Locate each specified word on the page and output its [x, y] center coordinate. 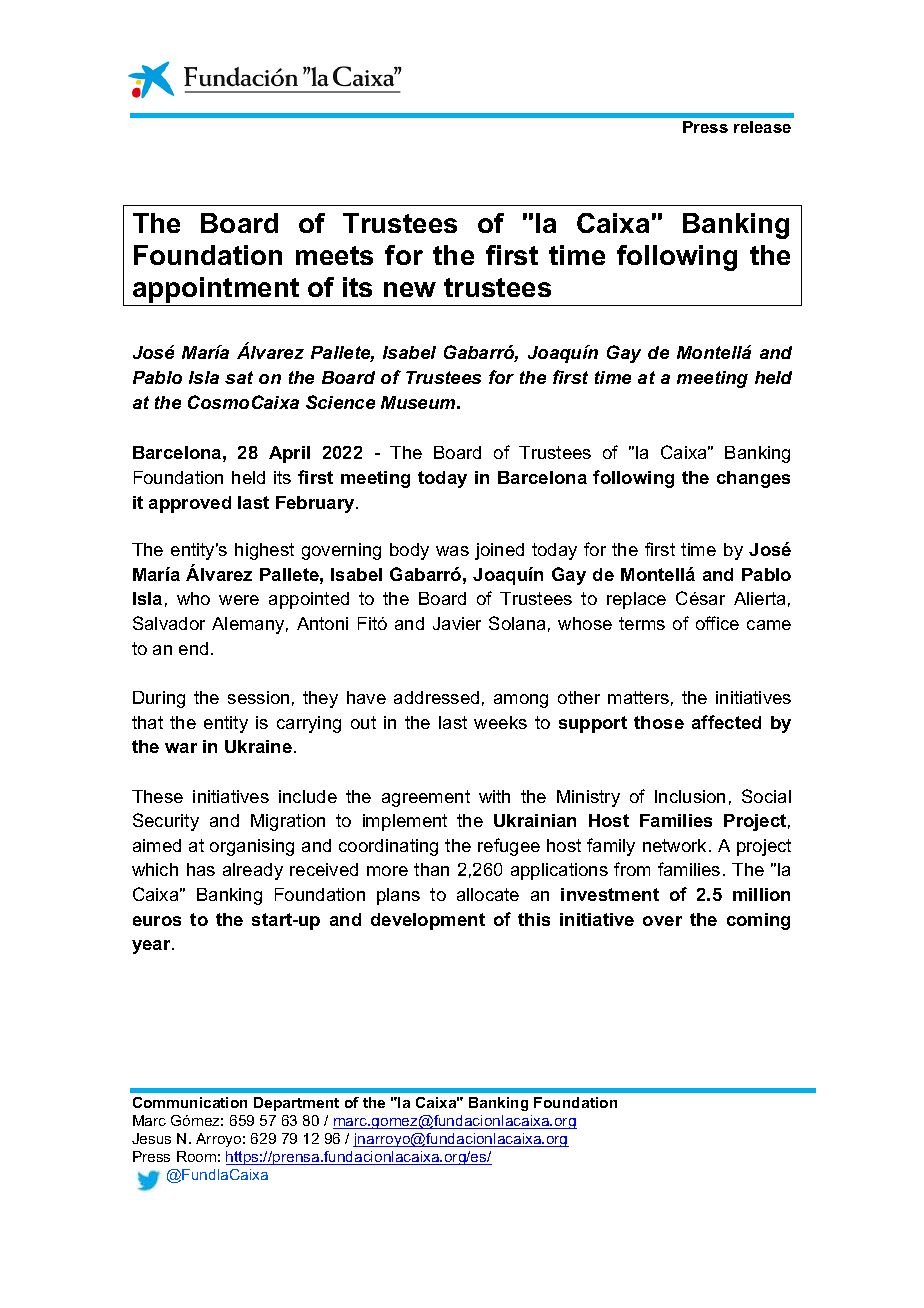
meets [334, 255]
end [193, 648]
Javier [457, 623]
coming [758, 921]
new [410, 289]
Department [296, 1104]
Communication [190, 1102]
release [762, 127]
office [717, 623]
